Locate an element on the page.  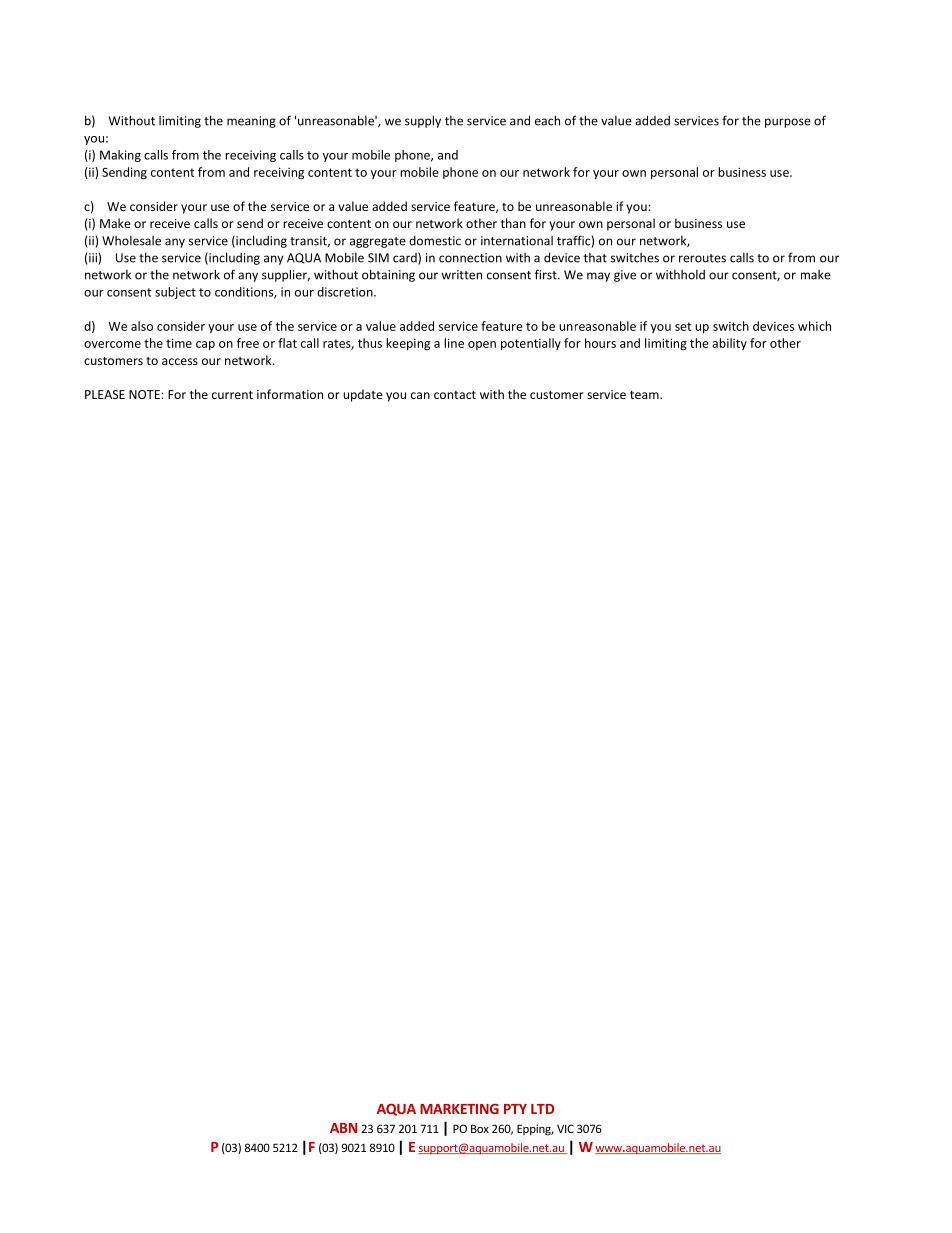
supply is located at coordinates (423, 121).
